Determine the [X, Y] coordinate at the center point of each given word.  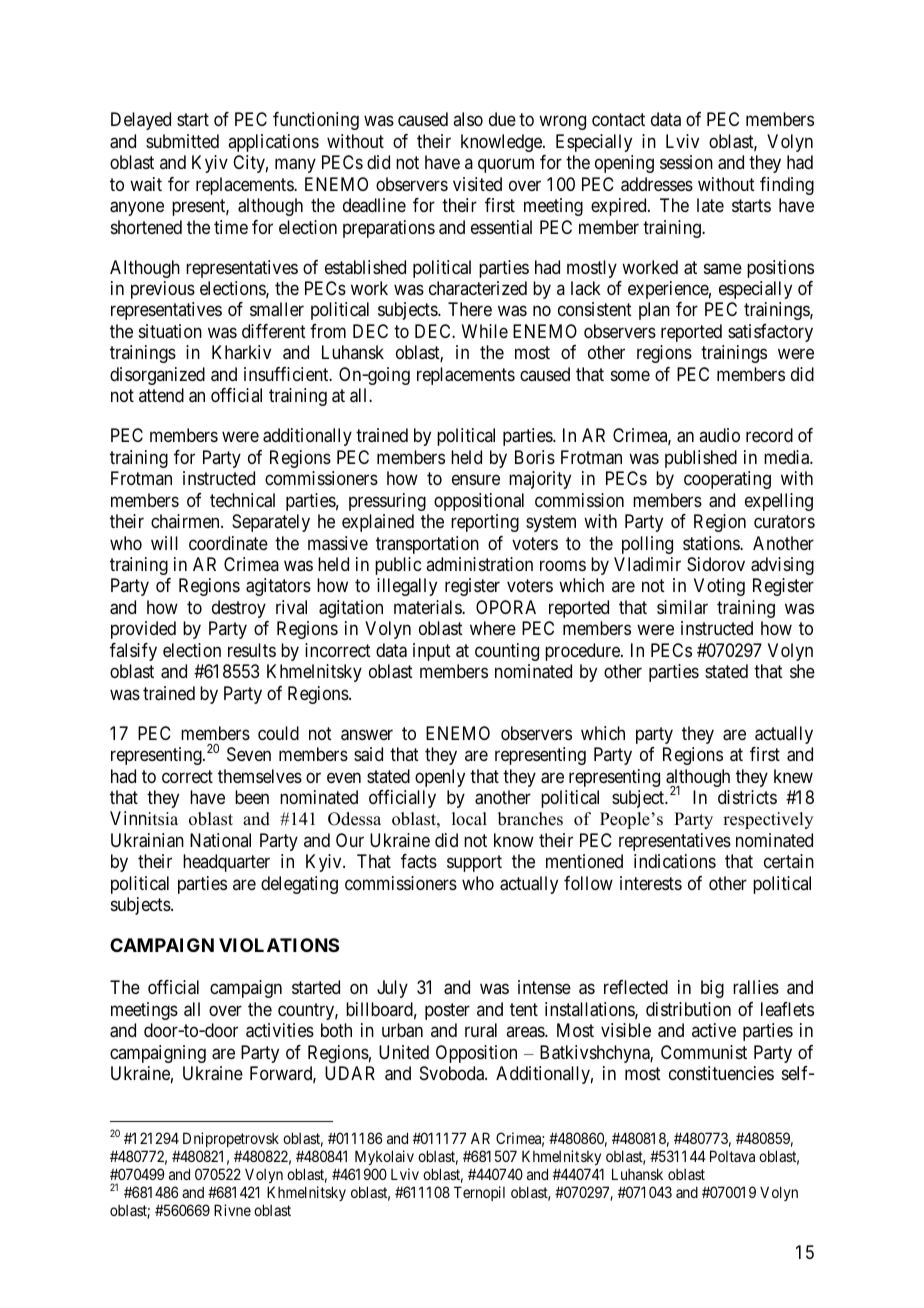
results [252, 650]
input [432, 652]
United [404, 1052]
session [686, 162]
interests [651, 883]
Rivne [232, 1210]
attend [161, 395]
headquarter [226, 863]
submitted [182, 141]
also [468, 119]
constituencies [721, 1073]
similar [682, 607]
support [474, 864]
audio [719, 435]
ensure [476, 480]
